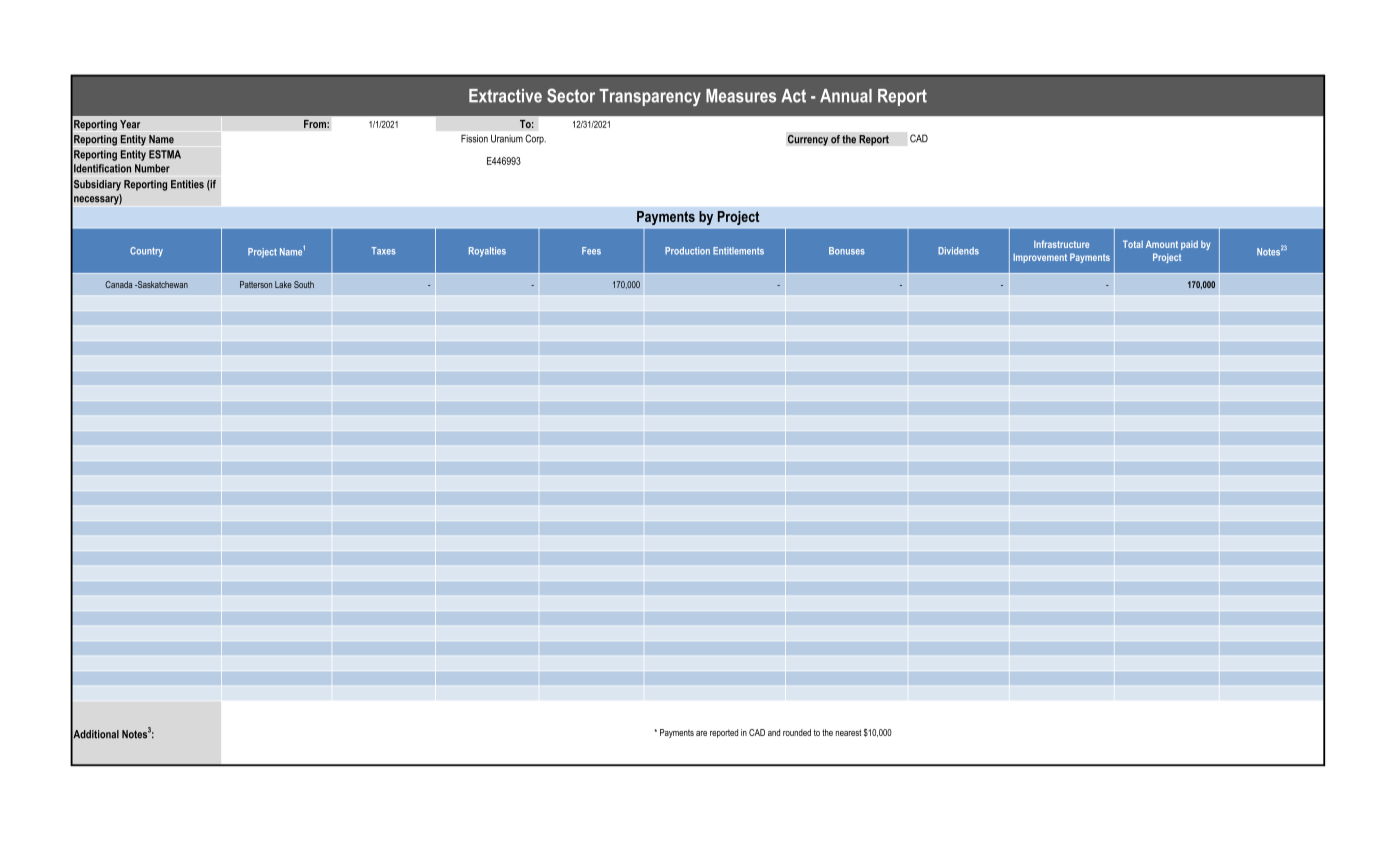 The image size is (1400, 850). What do you see at coordinates (797, 732) in the page?
I see `rounded` at bounding box center [797, 732].
